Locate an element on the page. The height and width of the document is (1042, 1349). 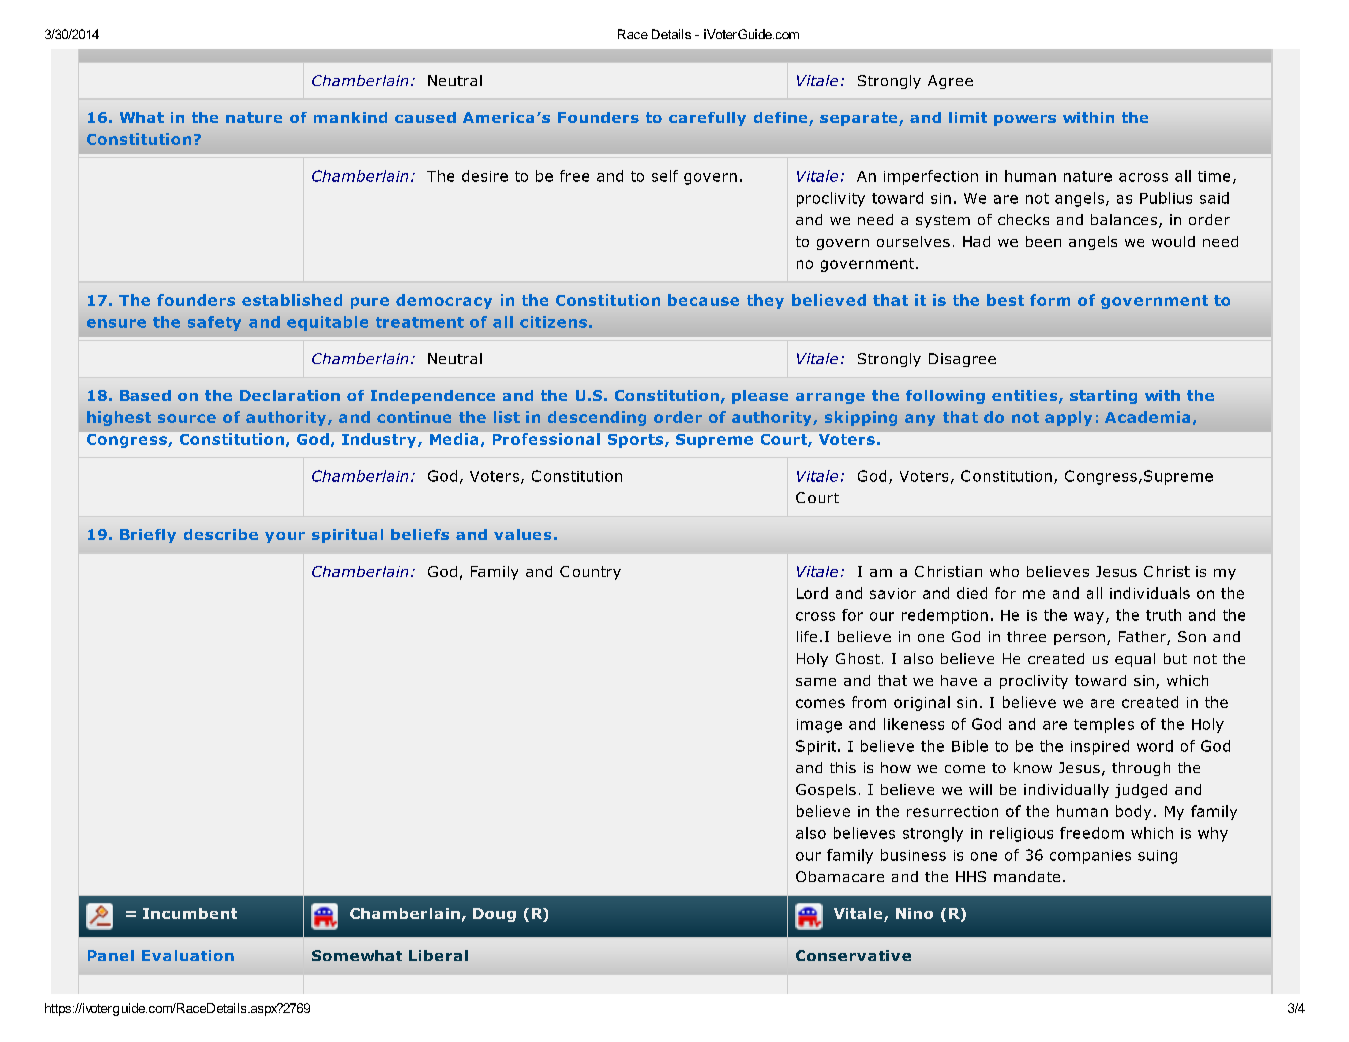
temples is located at coordinates (1104, 725).
